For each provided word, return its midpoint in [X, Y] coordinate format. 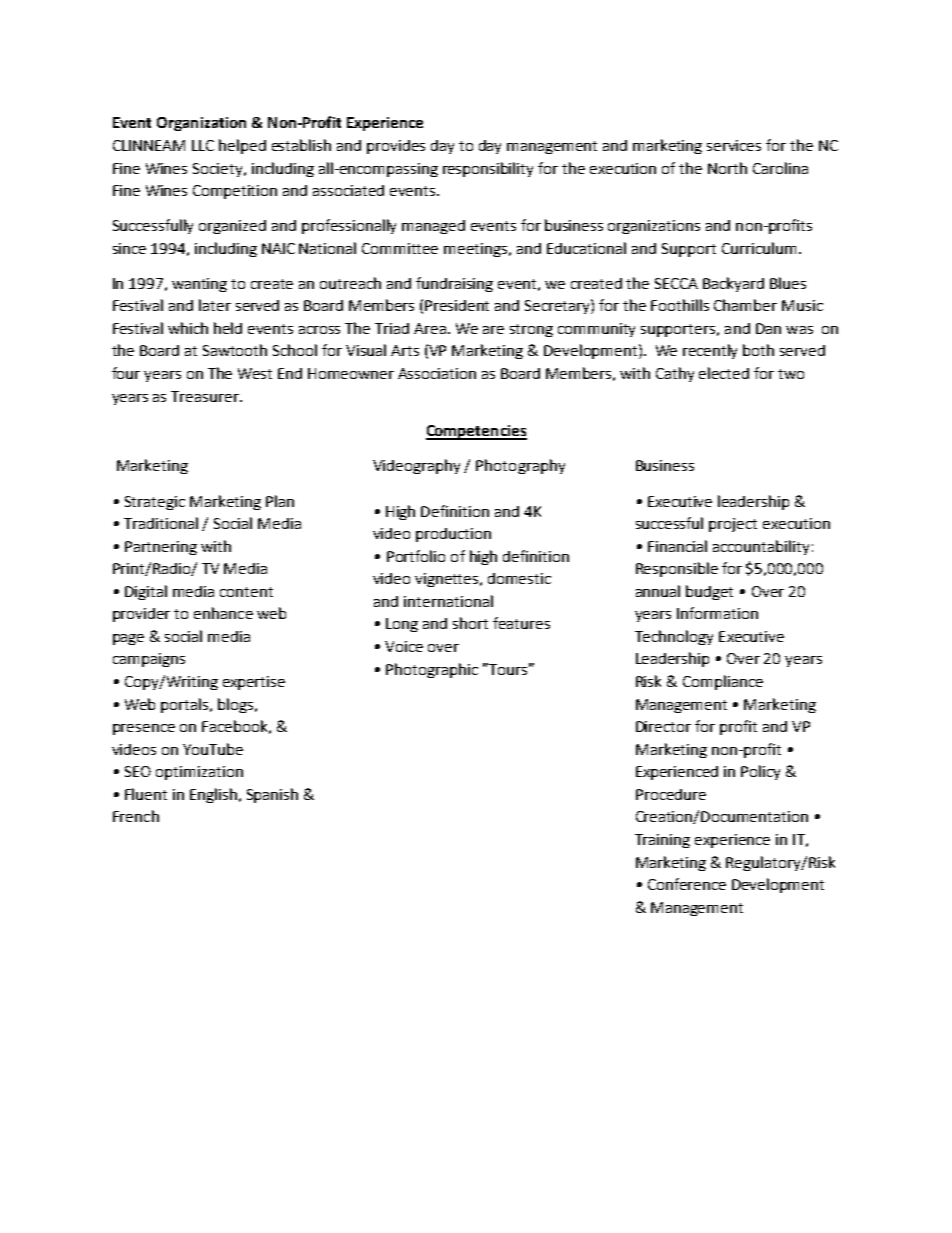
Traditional [161, 523]
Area [431, 328]
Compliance [723, 682]
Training [662, 841]
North [727, 168]
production [453, 535]
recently [710, 351]
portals [186, 705]
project [733, 525]
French [136, 816]
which [188, 328]
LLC [203, 145]
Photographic [432, 670]
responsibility [488, 169]
